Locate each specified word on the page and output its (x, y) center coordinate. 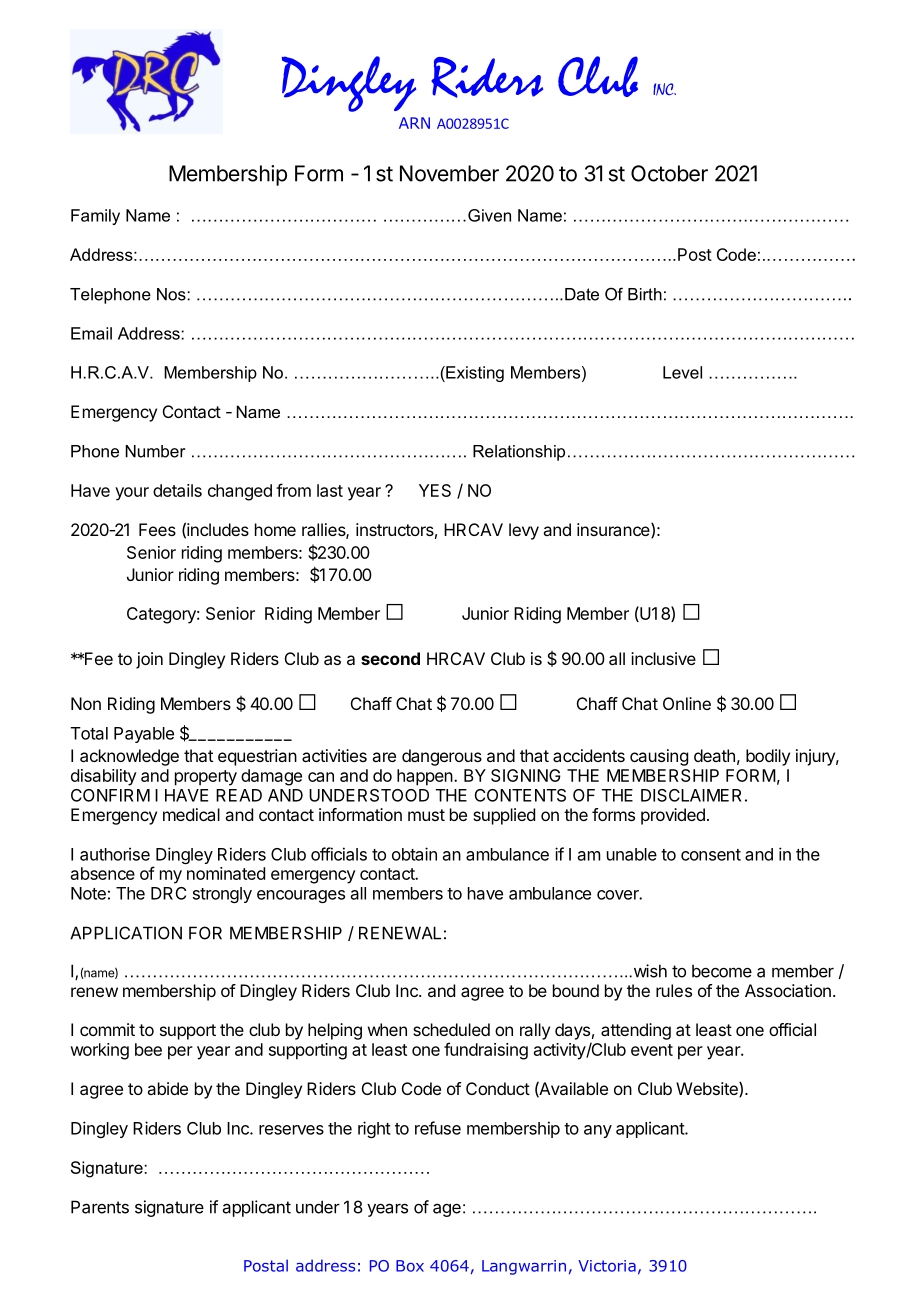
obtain (414, 854)
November (449, 173)
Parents (100, 1207)
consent (711, 855)
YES (435, 490)
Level (682, 372)
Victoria (607, 1266)
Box (410, 1266)
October (669, 173)
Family (95, 217)
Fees (157, 529)
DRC (168, 893)
